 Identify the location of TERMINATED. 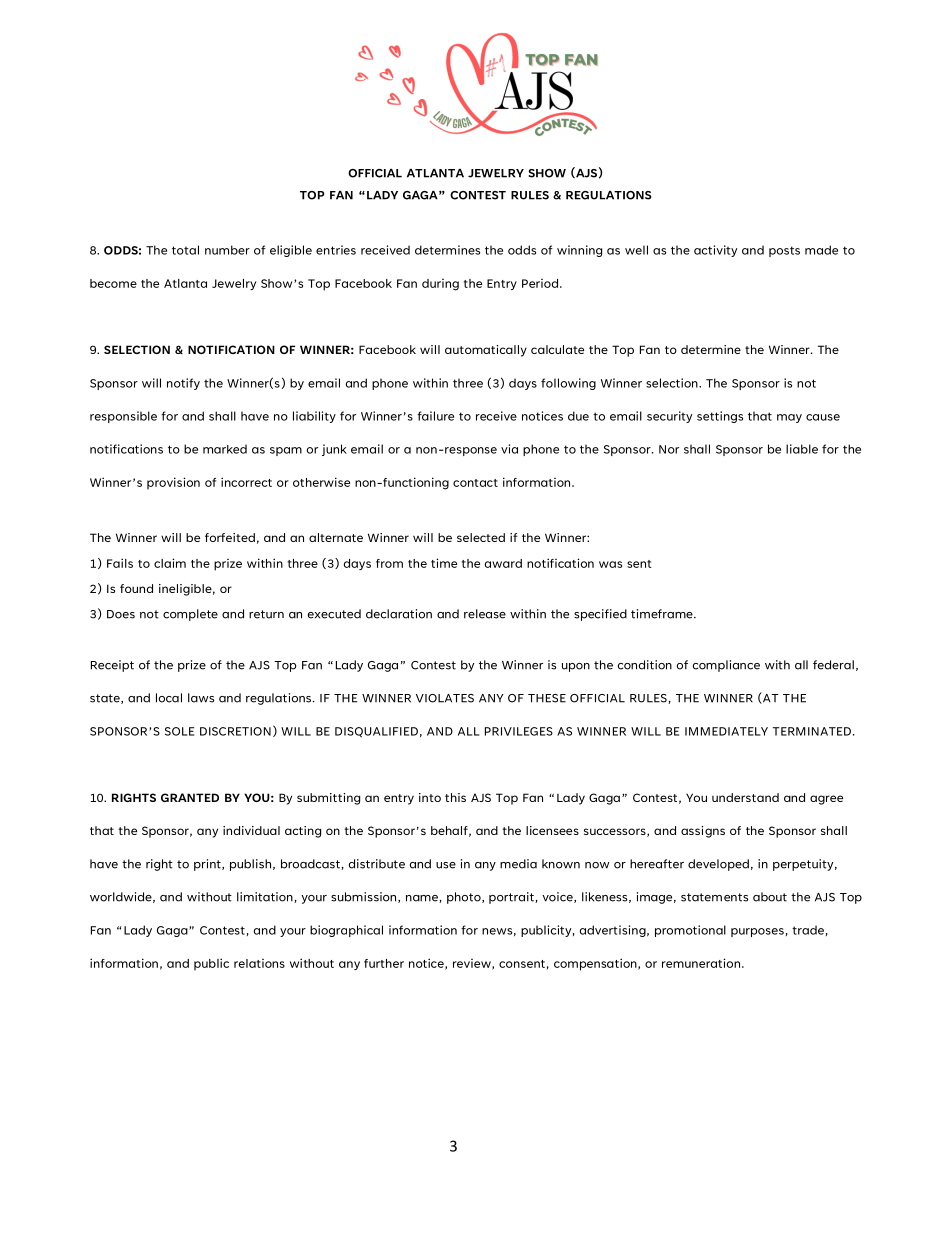
(812, 731).
